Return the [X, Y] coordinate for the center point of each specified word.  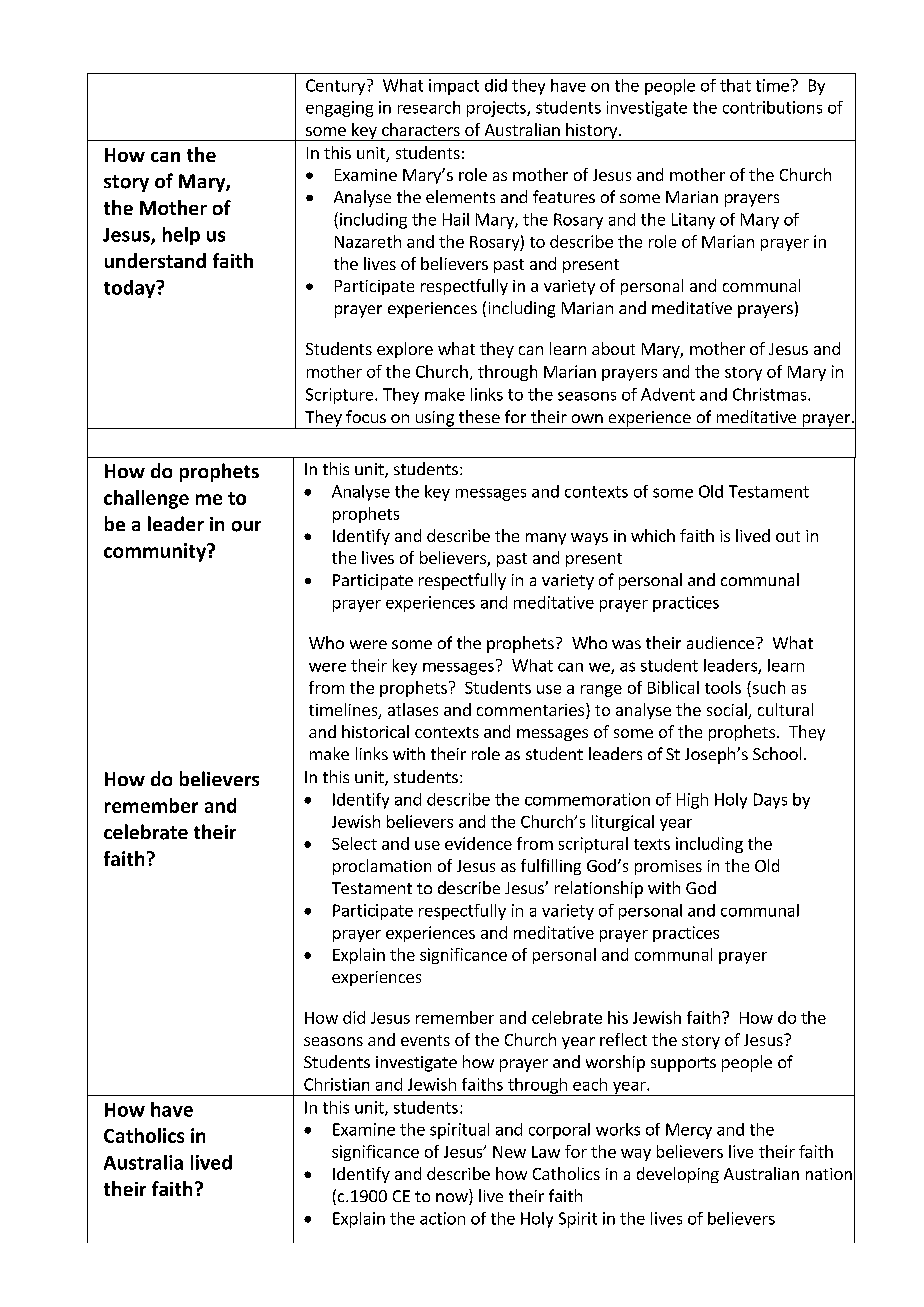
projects [497, 109]
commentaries [530, 710]
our [246, 526]
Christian [336, 1084]
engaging [339, 109]
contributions [772, 107]
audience [720, 642]
